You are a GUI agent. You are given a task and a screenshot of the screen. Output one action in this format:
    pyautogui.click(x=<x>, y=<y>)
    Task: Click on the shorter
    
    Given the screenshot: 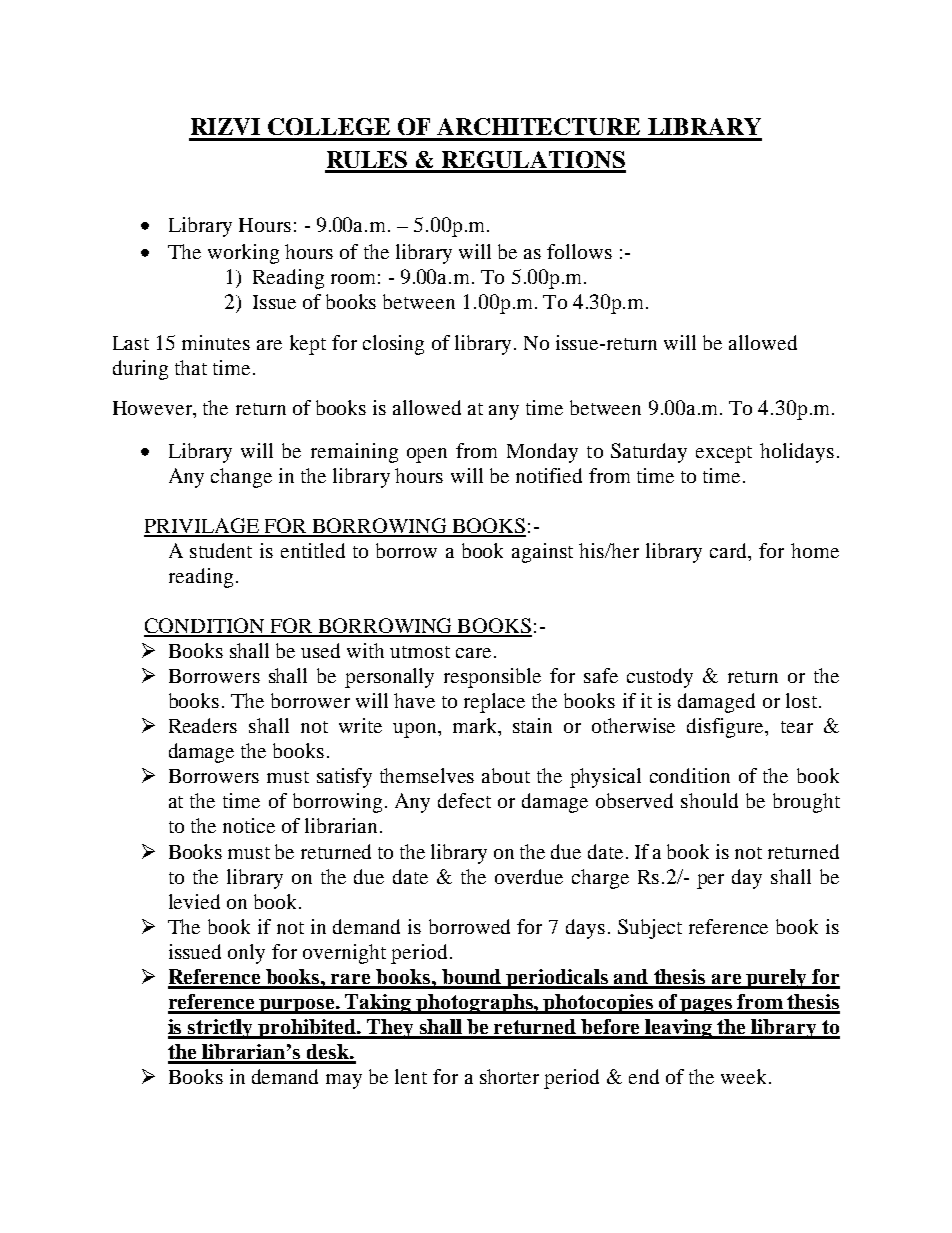 What is the action you would take?
    pyautogui.click(x=509, y=1076)
